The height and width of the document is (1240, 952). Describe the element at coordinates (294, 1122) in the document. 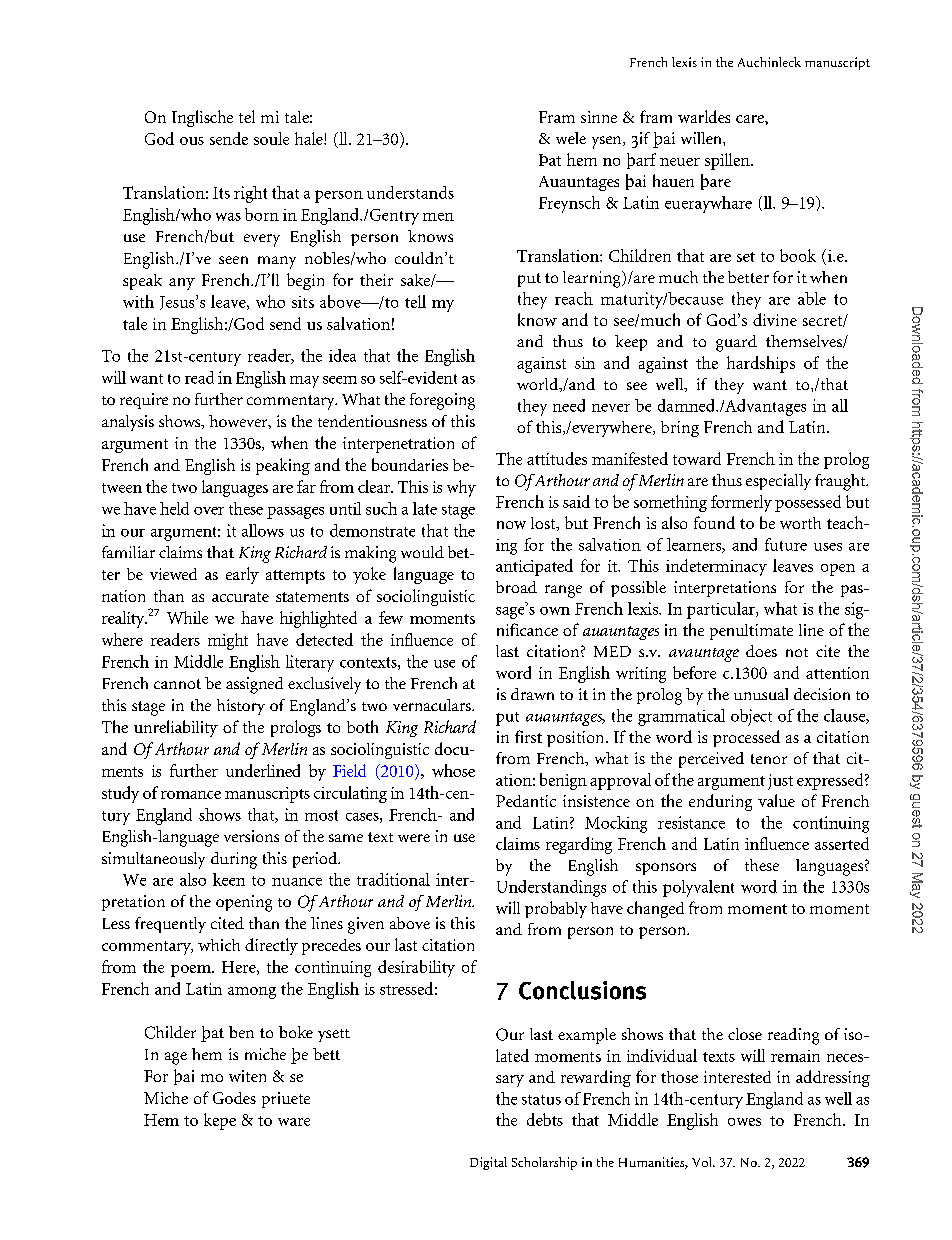

I see `ware` at that location.
